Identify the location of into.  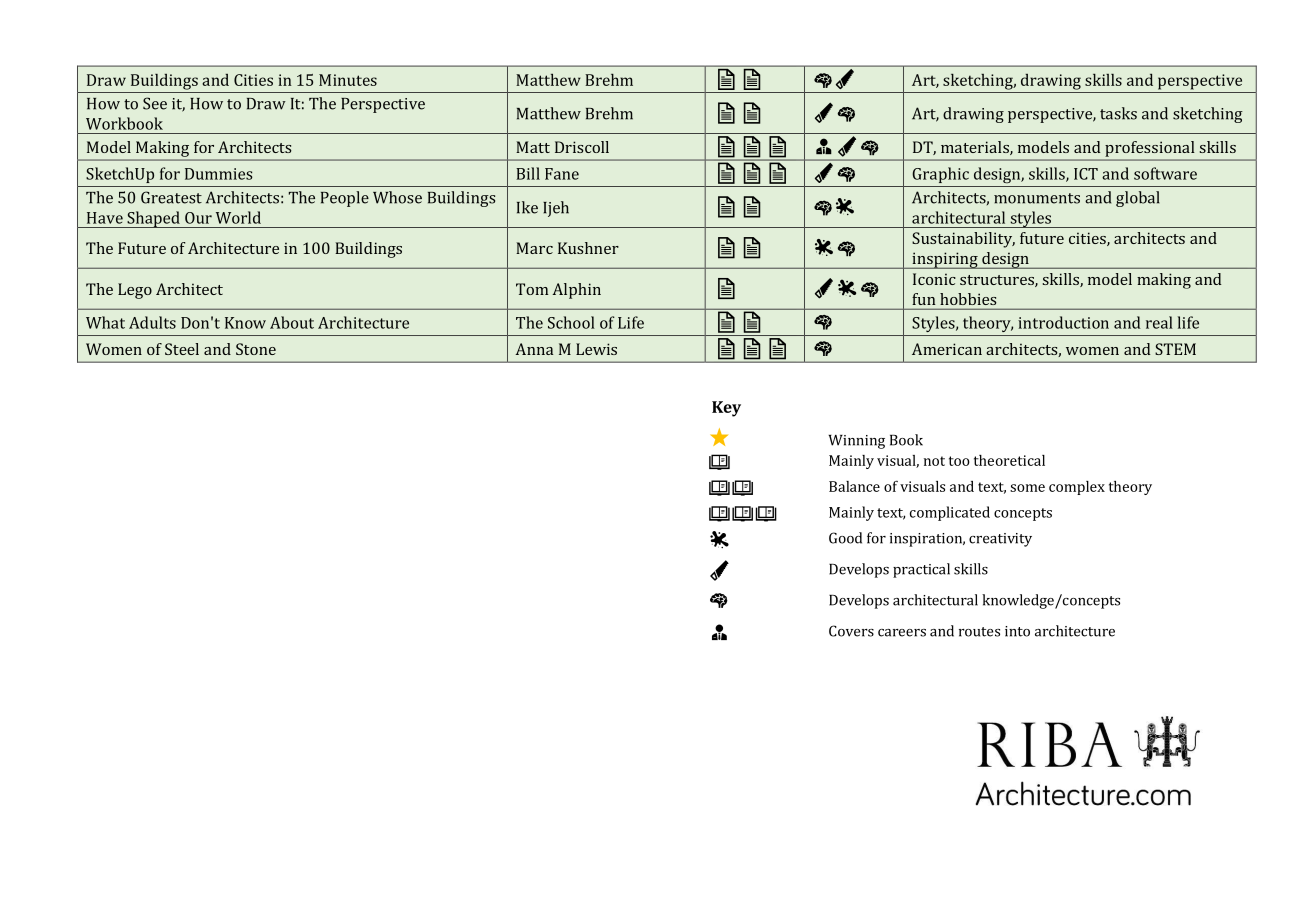
(1017, 631).
